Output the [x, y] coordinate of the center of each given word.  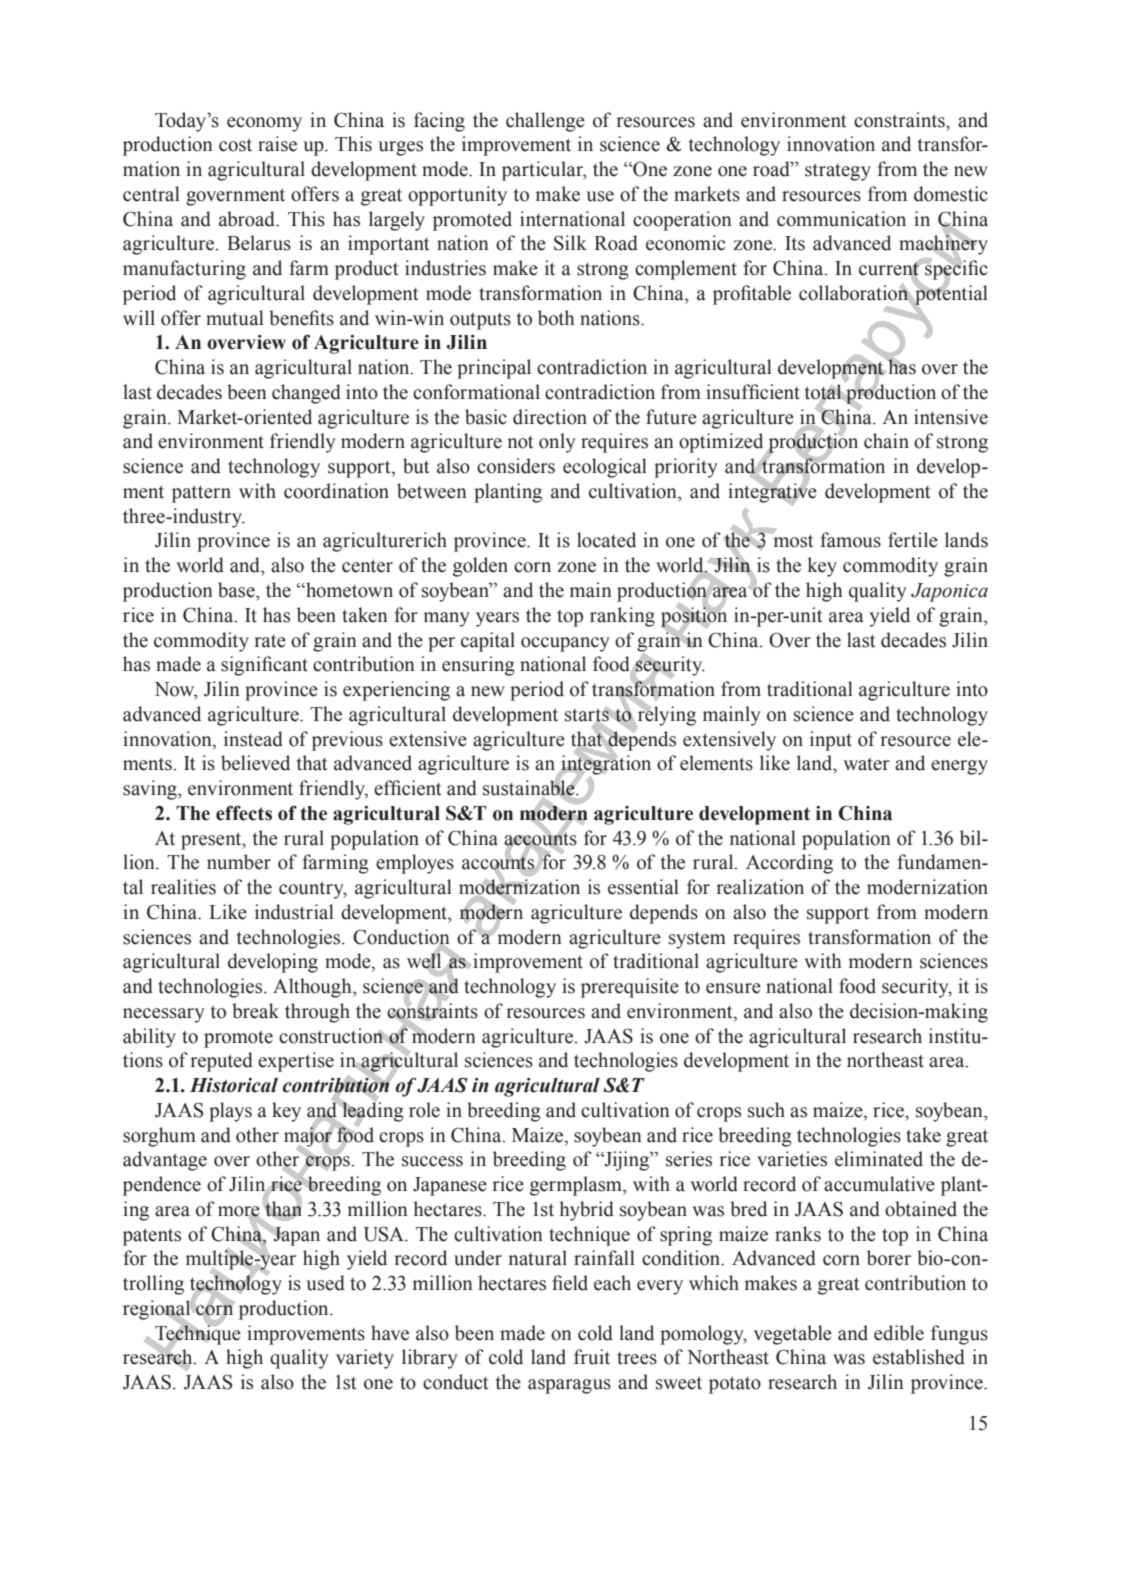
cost [235, 145]
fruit [592, 1357]
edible [899, 1333]
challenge [545, 122]
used [325, 1283]
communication [841, 219]
